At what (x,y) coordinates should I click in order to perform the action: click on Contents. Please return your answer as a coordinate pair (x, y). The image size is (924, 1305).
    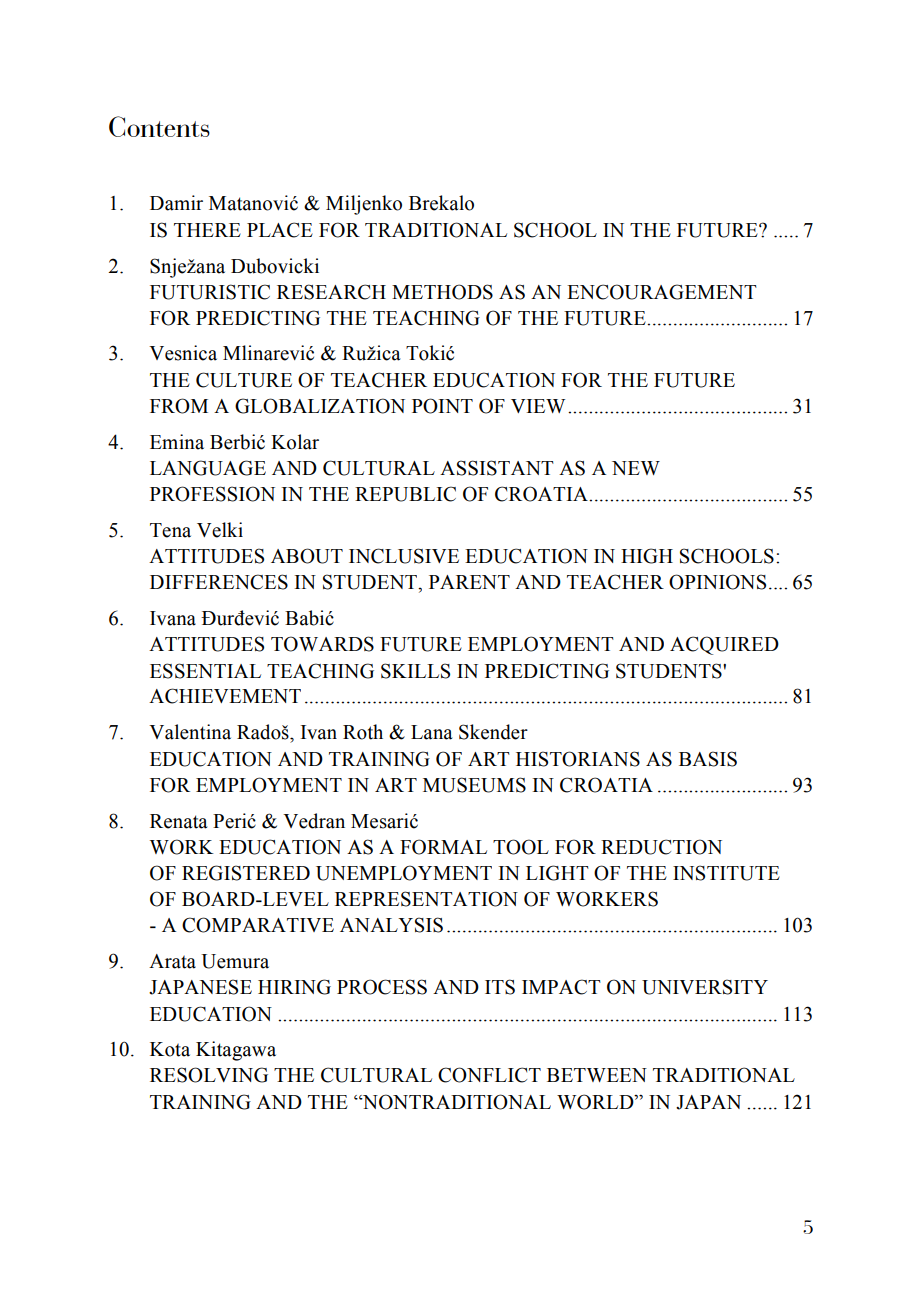
    Looking at the image, I should click on (159, 126).
